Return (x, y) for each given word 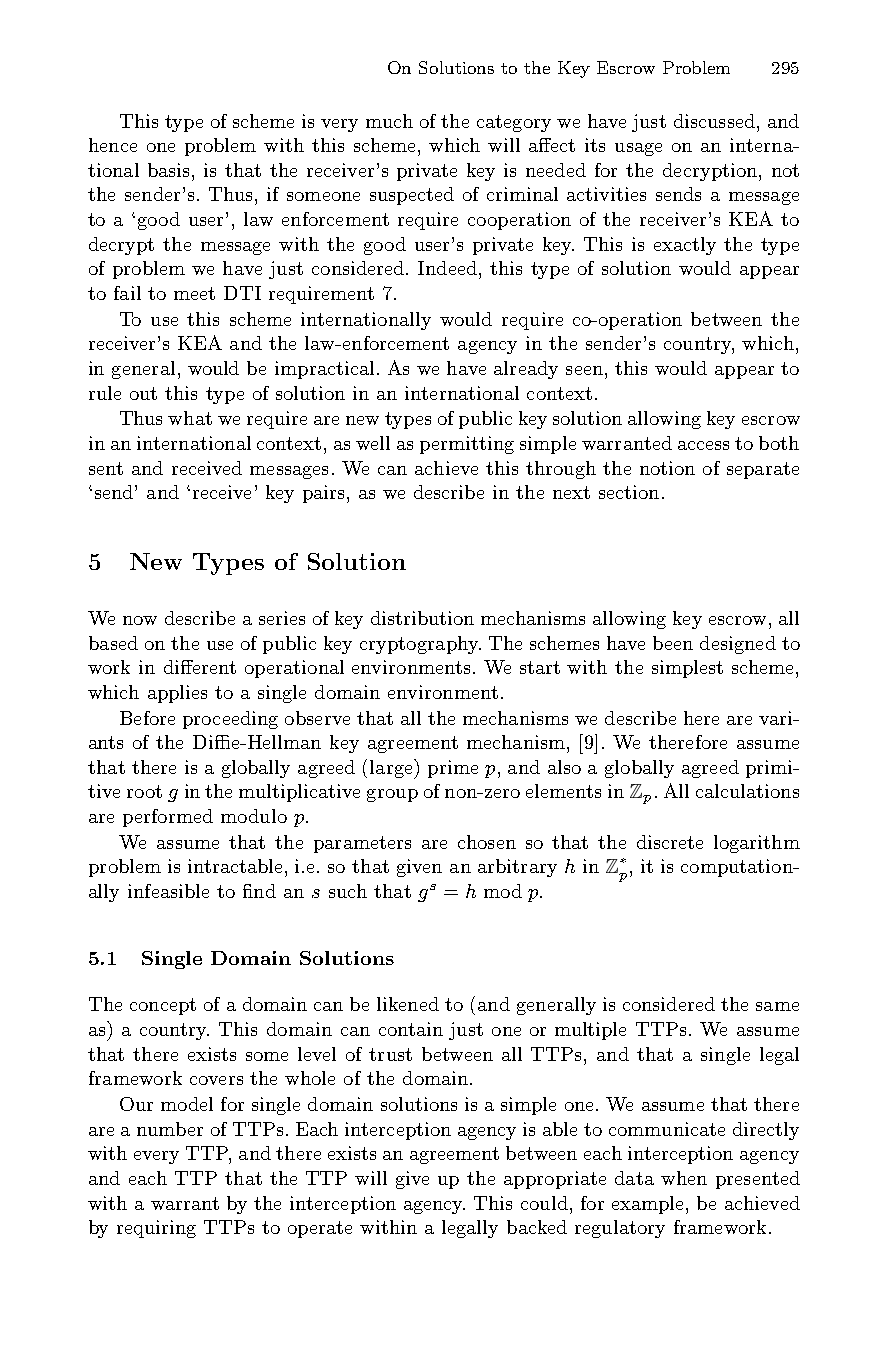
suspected (412, 196)
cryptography (420, 645)
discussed (714, 121)
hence (113, 145)
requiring (156, 1229)
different (200, 667)
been (673, 643)
